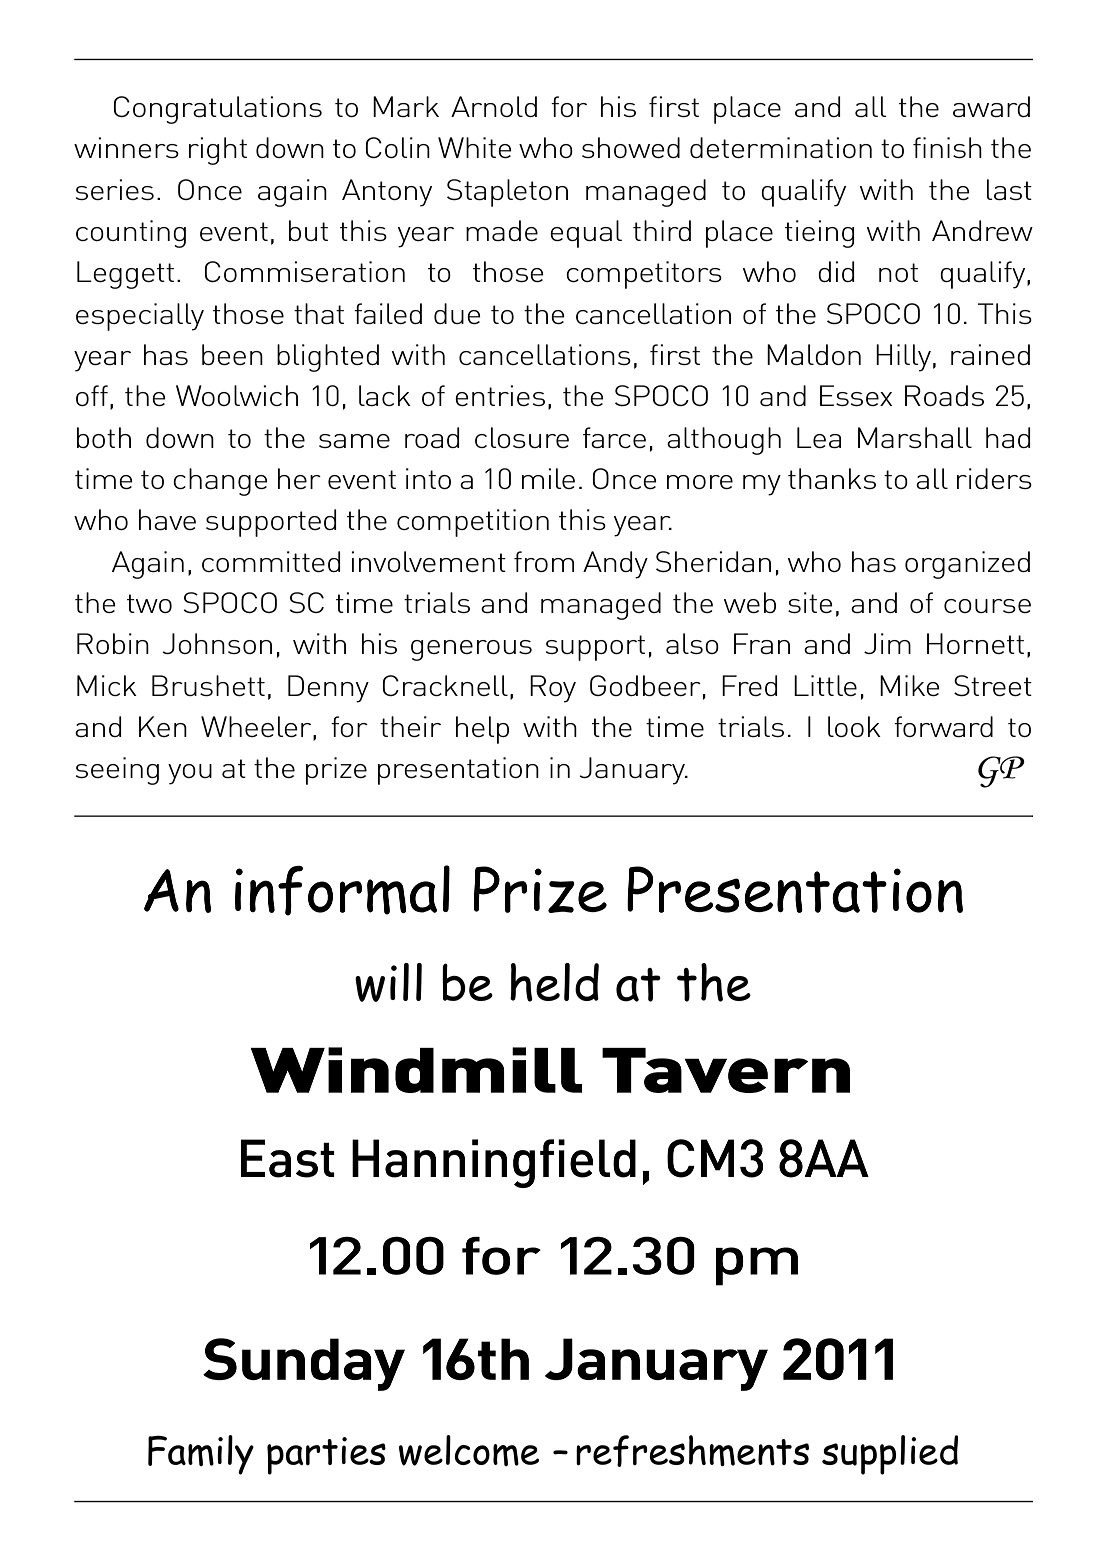 The width and height of the screenshot is (1100, 1561). What do you see at coordinates (475, 147) in the screenshot?
I see `White` at bounding box center [475, 147].
